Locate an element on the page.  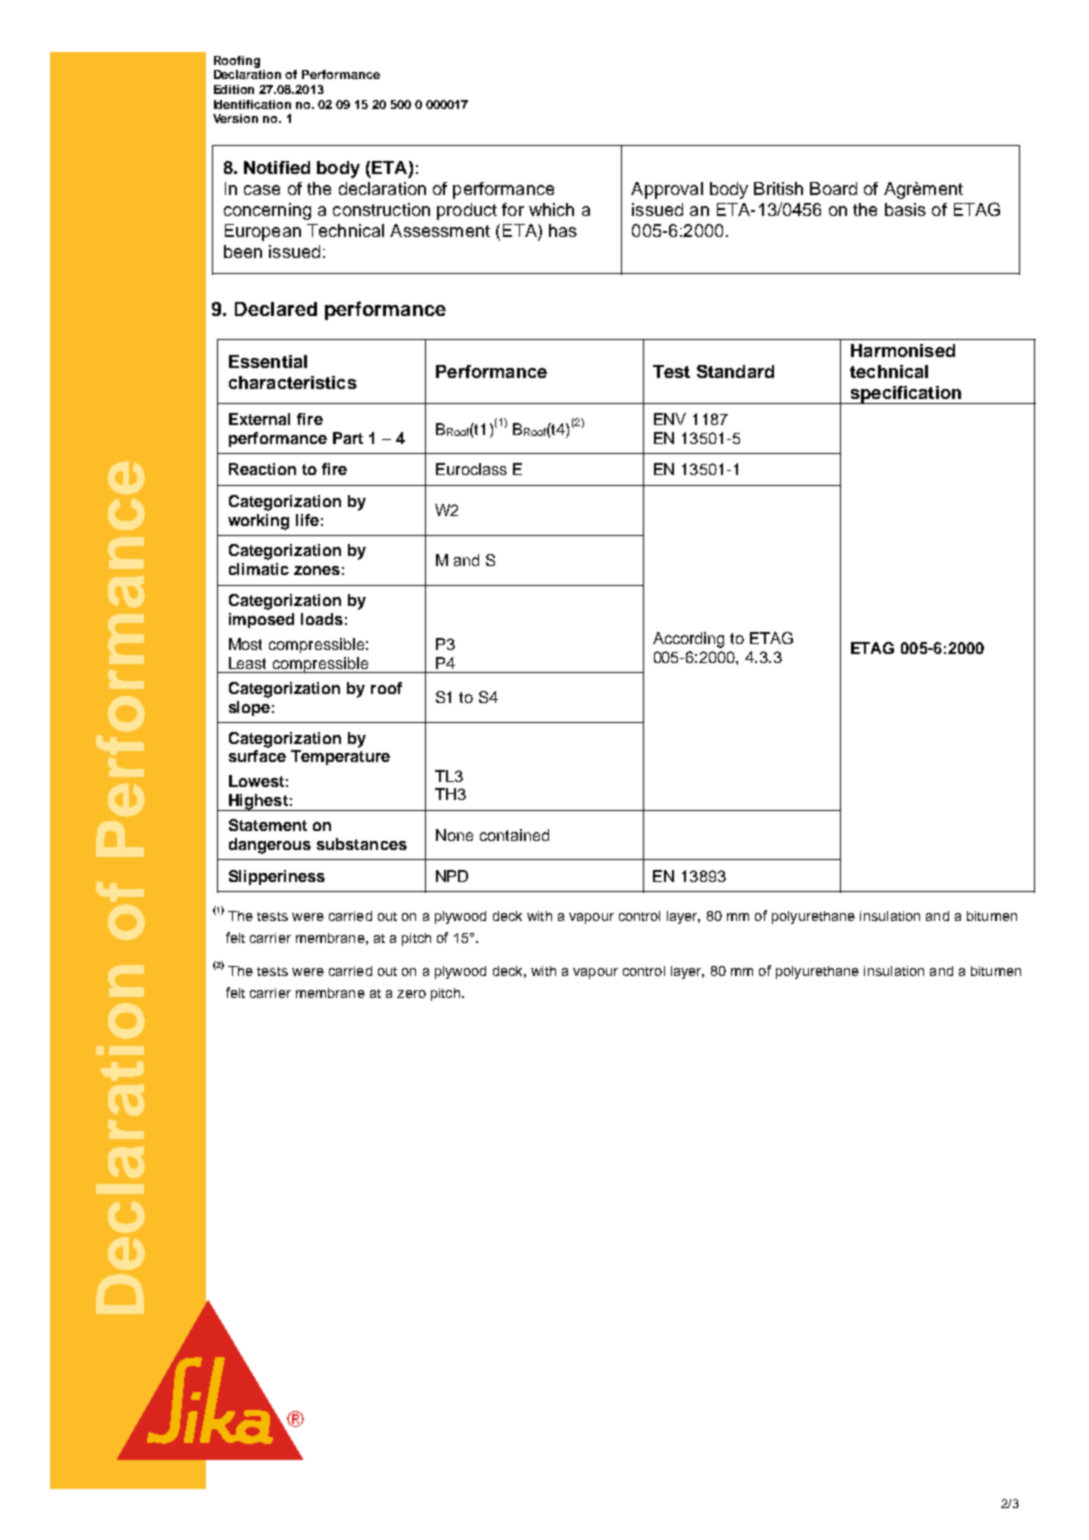
Identification is located at coordinates (252, 104).
